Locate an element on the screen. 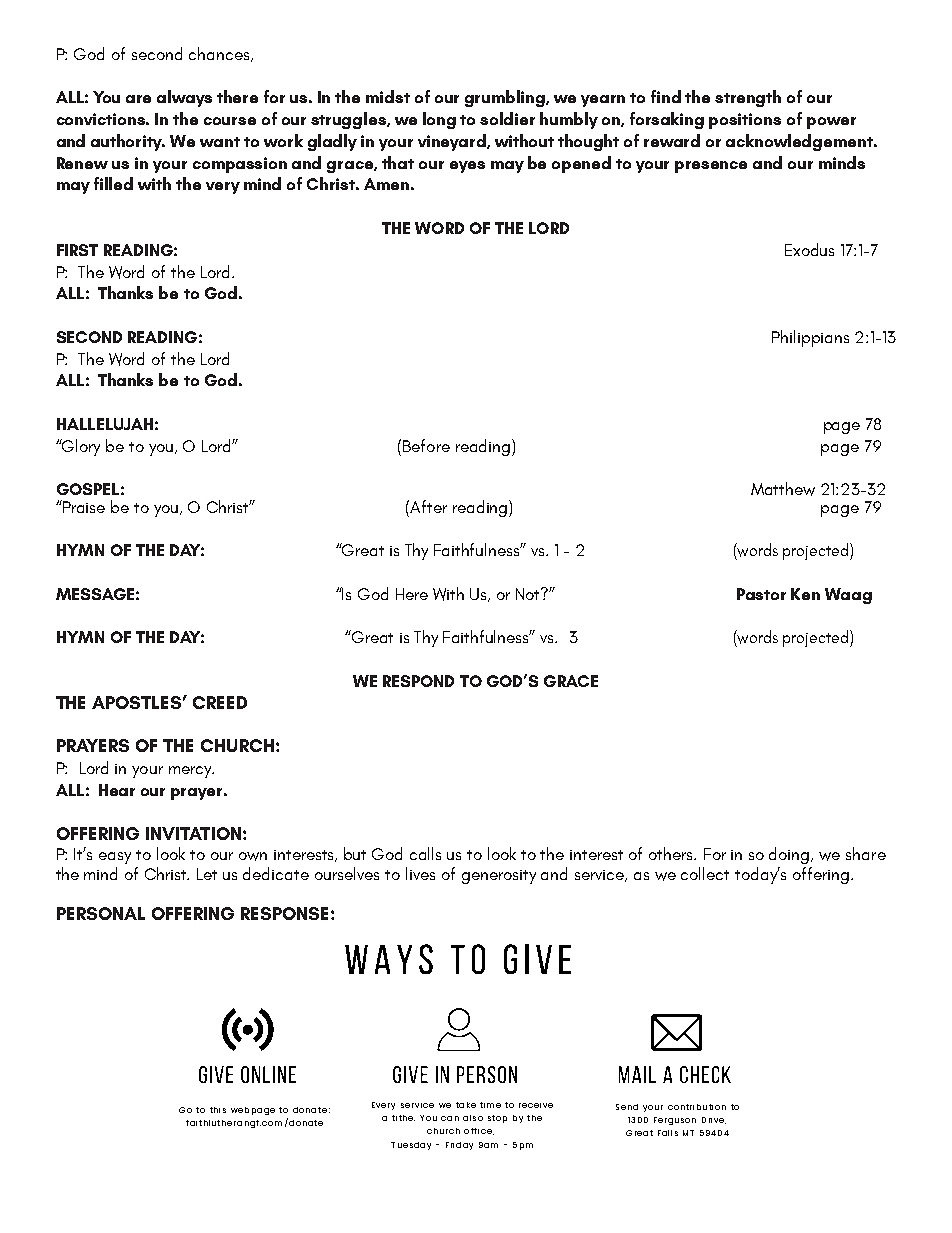 Image resolution: width=952 pixels, height=1233 pixels. generosity is located at coordinates (499, 877).
